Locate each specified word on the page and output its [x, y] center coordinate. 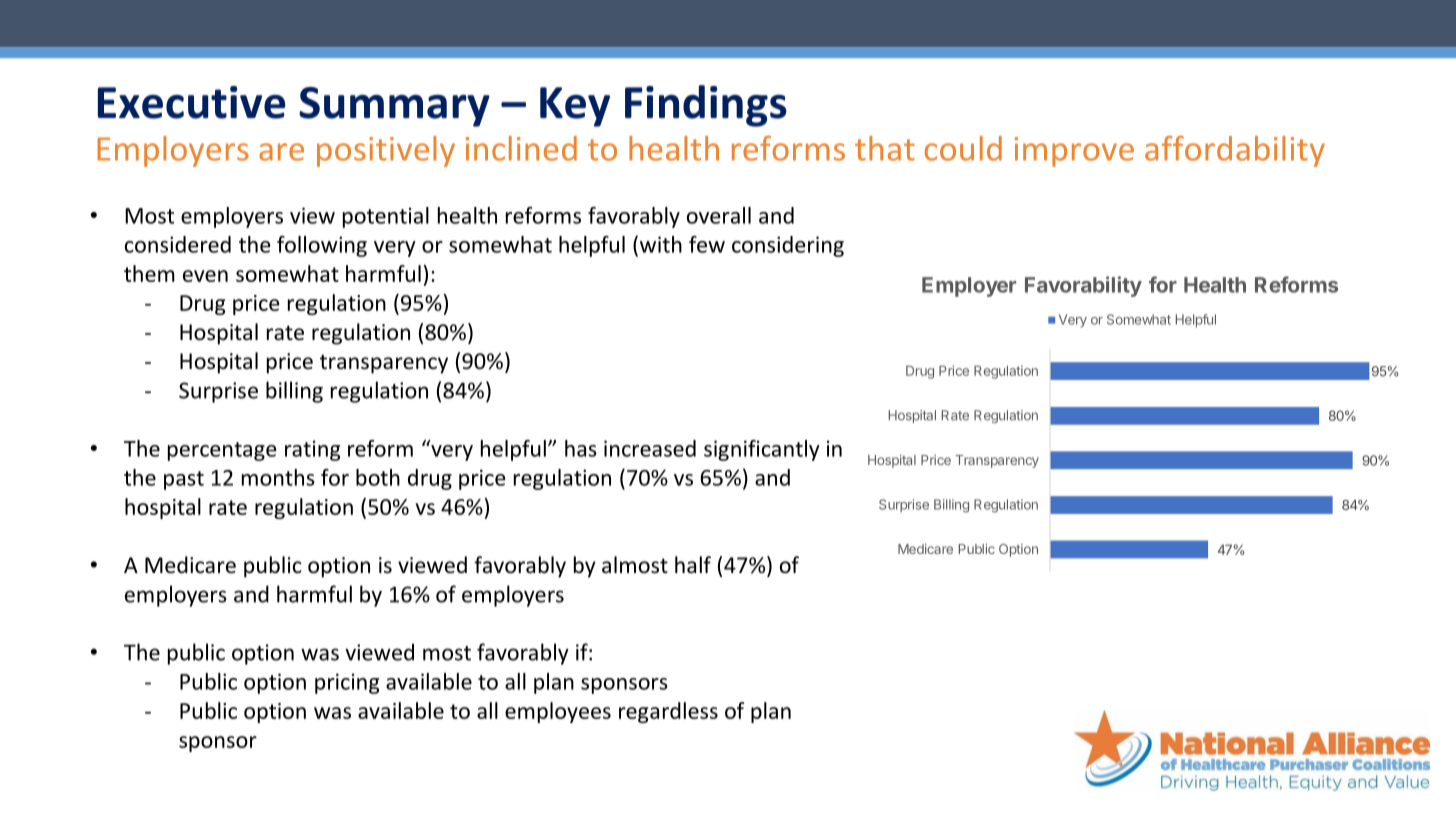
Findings [706, 106]
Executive [191, 102]
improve [1074, 152]
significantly [762, 450]
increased [650, 448]
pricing [347, 683]
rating [312, 450]
